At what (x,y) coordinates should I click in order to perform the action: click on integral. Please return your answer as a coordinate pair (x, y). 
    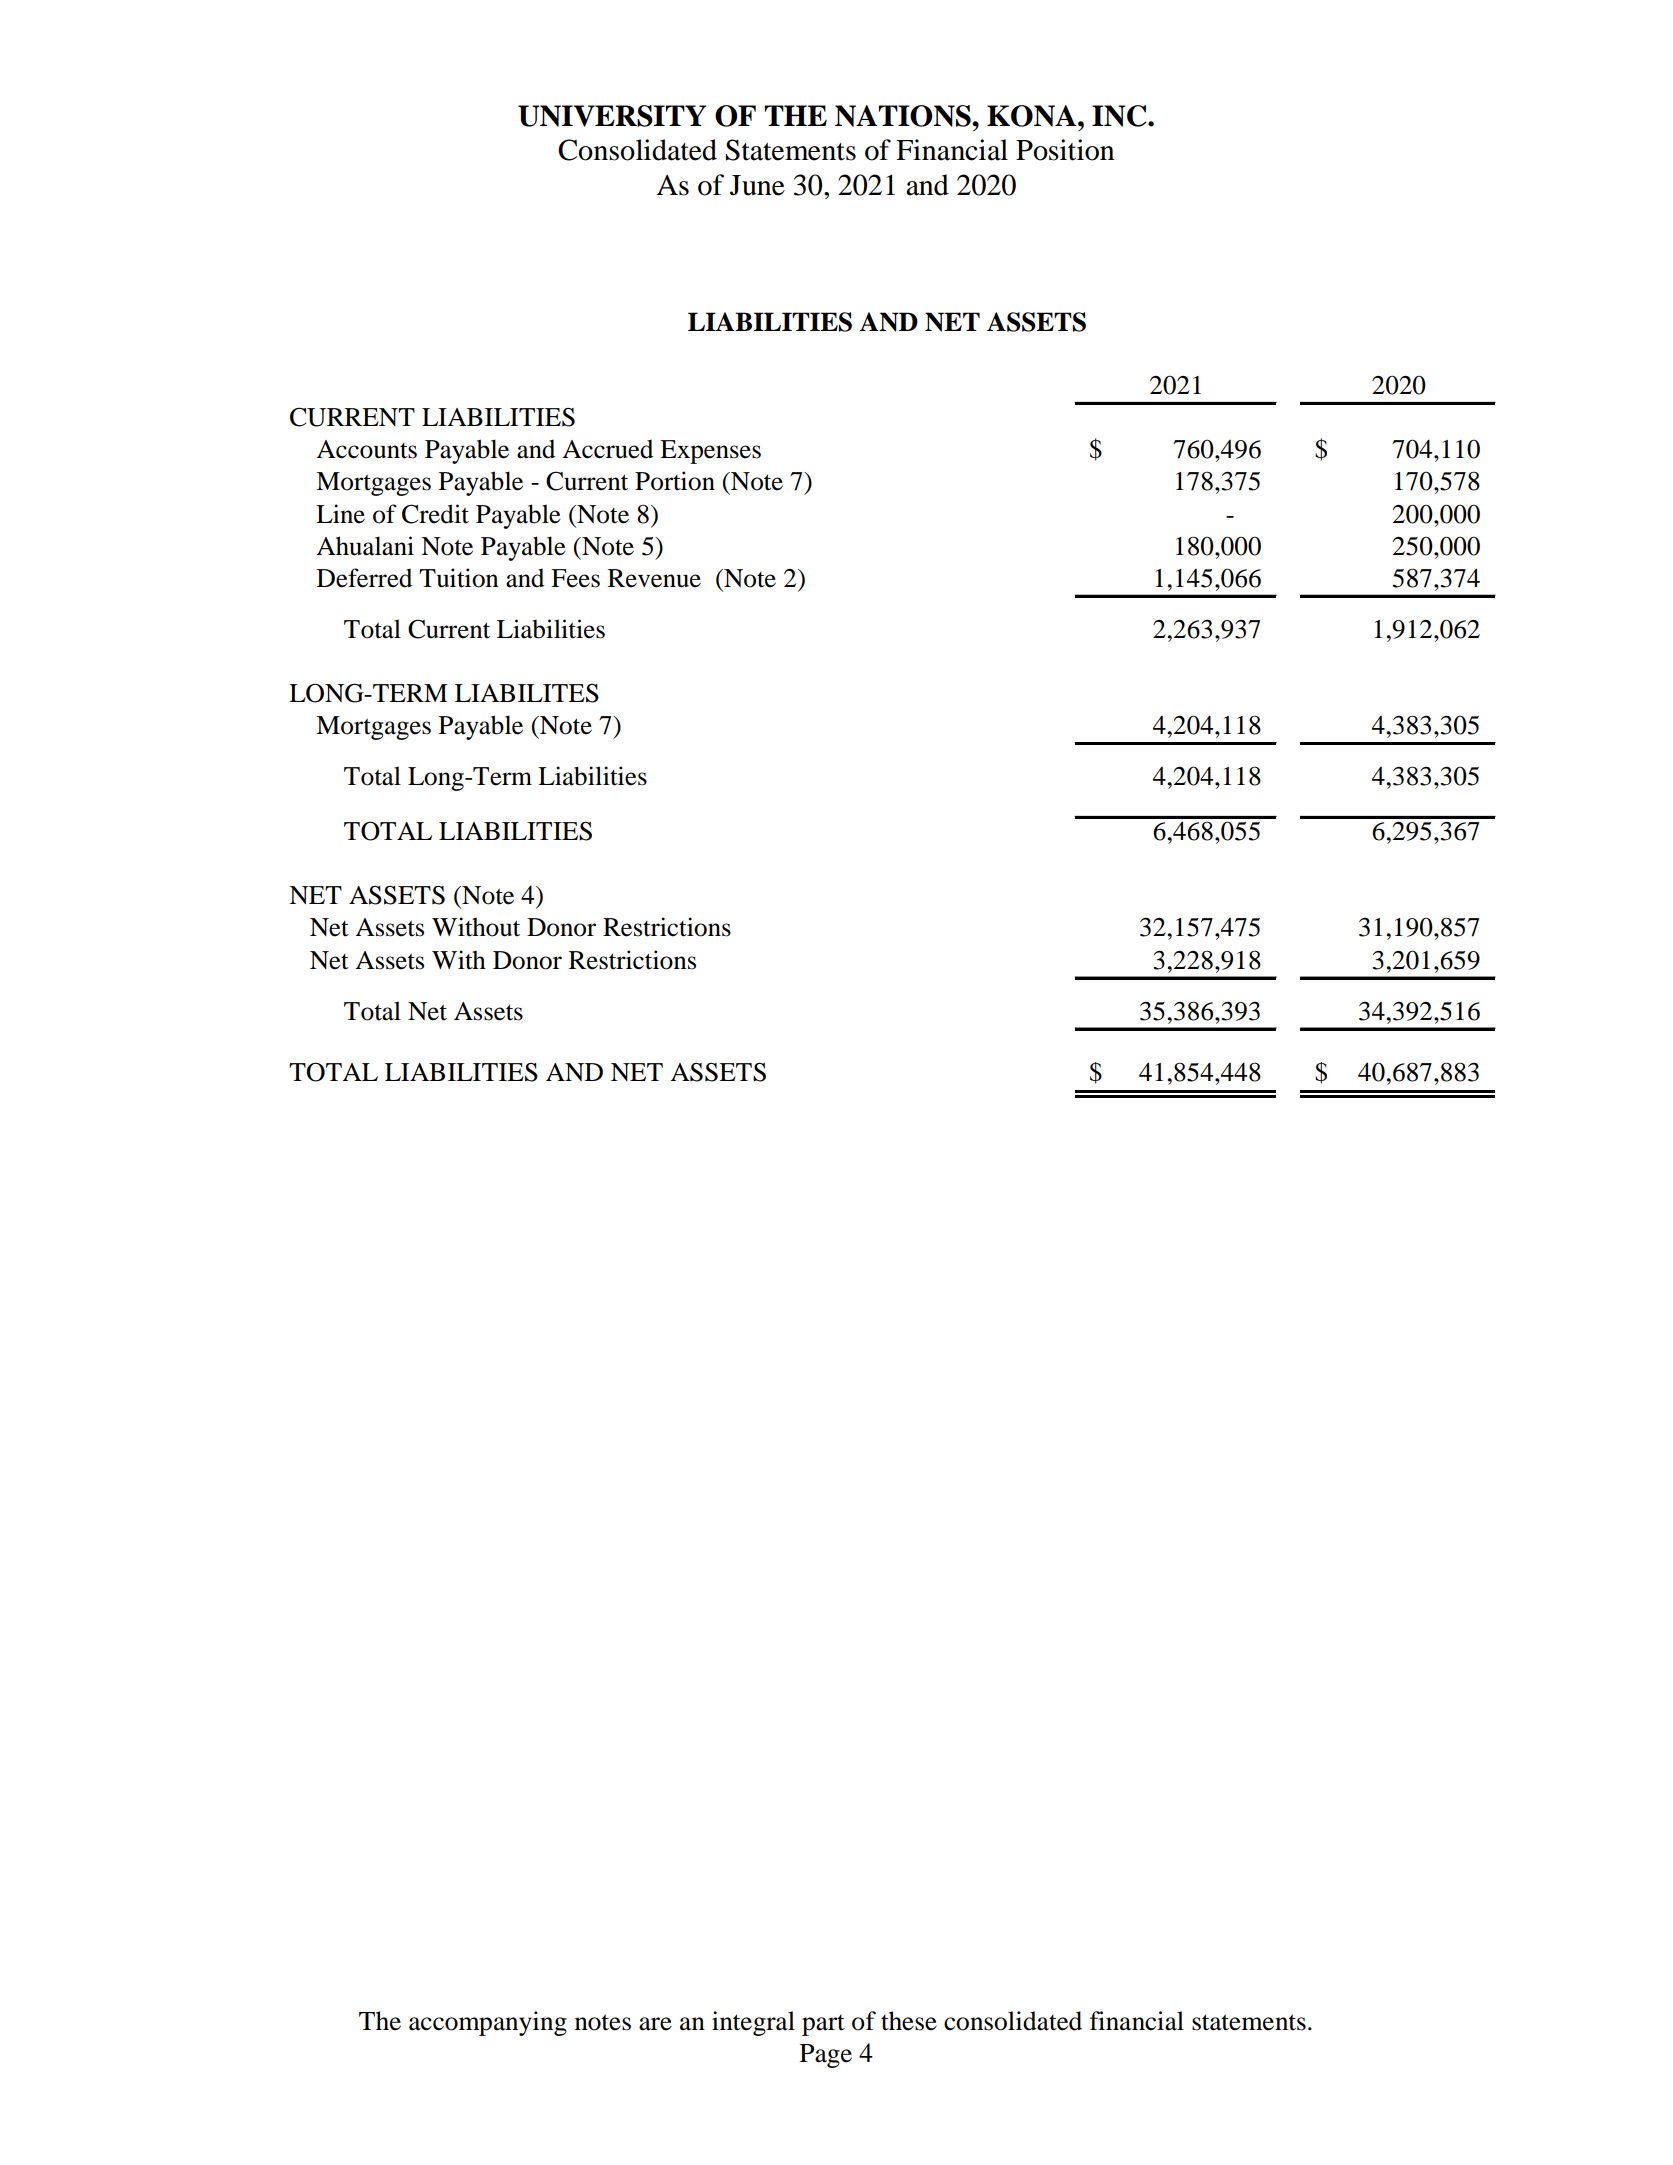
    Looking at the image, I should click on (753, 2023).
